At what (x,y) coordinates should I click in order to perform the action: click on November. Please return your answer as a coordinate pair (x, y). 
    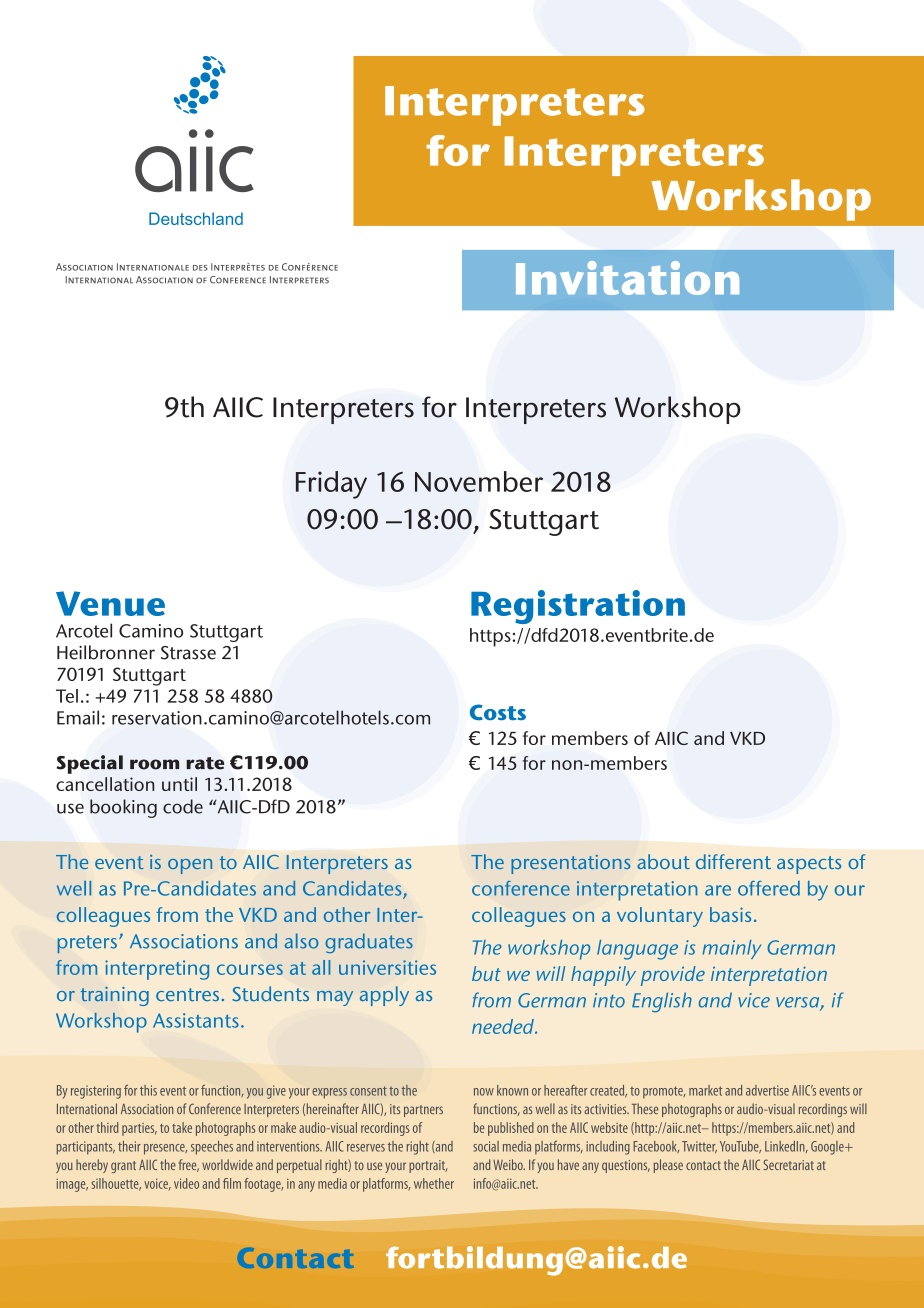
    Looking at the image, I should click on (479, 481).
